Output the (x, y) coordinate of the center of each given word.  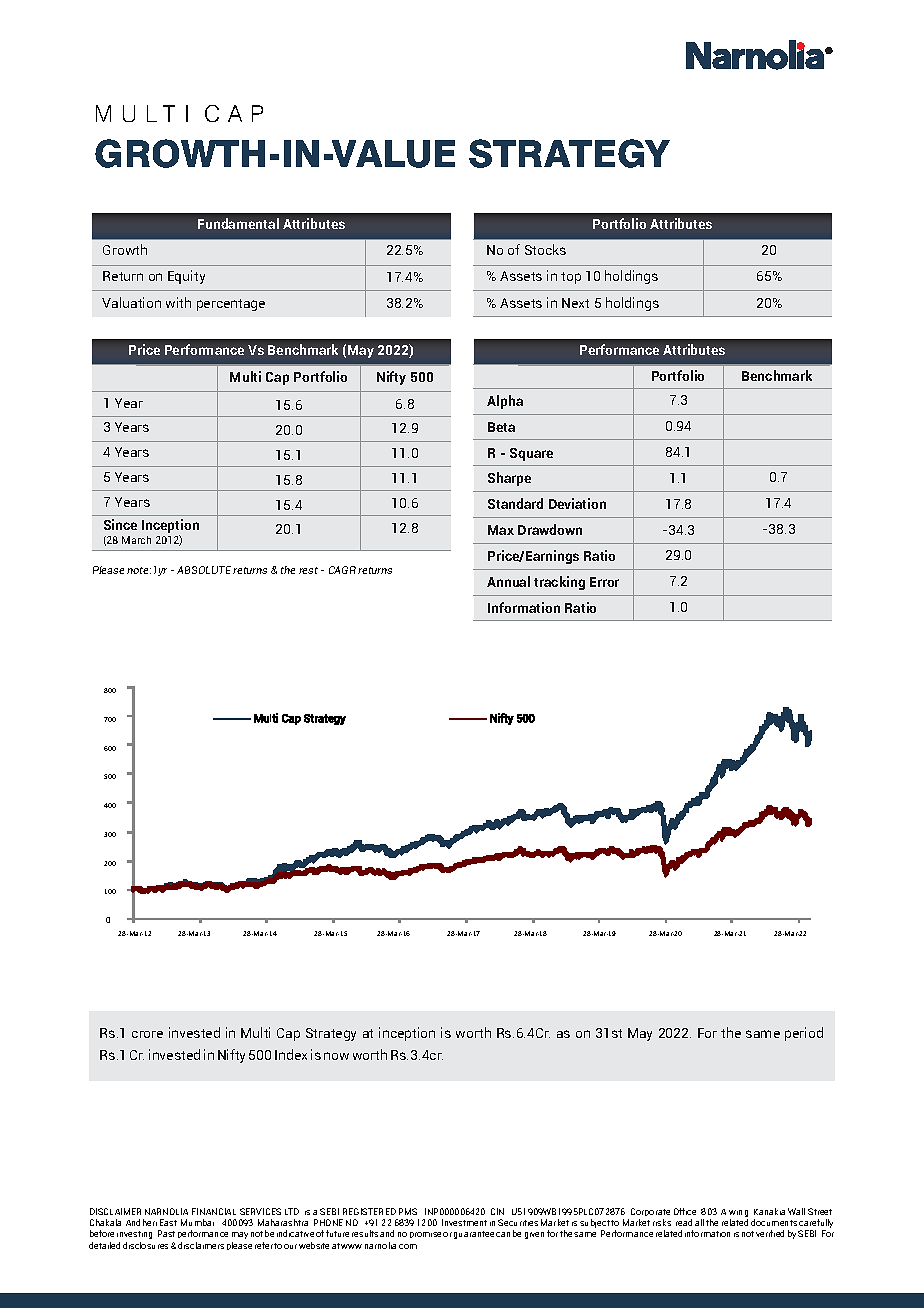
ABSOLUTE (204, 570)
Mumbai (197, 1222)
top (571, 278)
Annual (508, 581)
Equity (186, 277)
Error (604, 582)
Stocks (545, 249)
